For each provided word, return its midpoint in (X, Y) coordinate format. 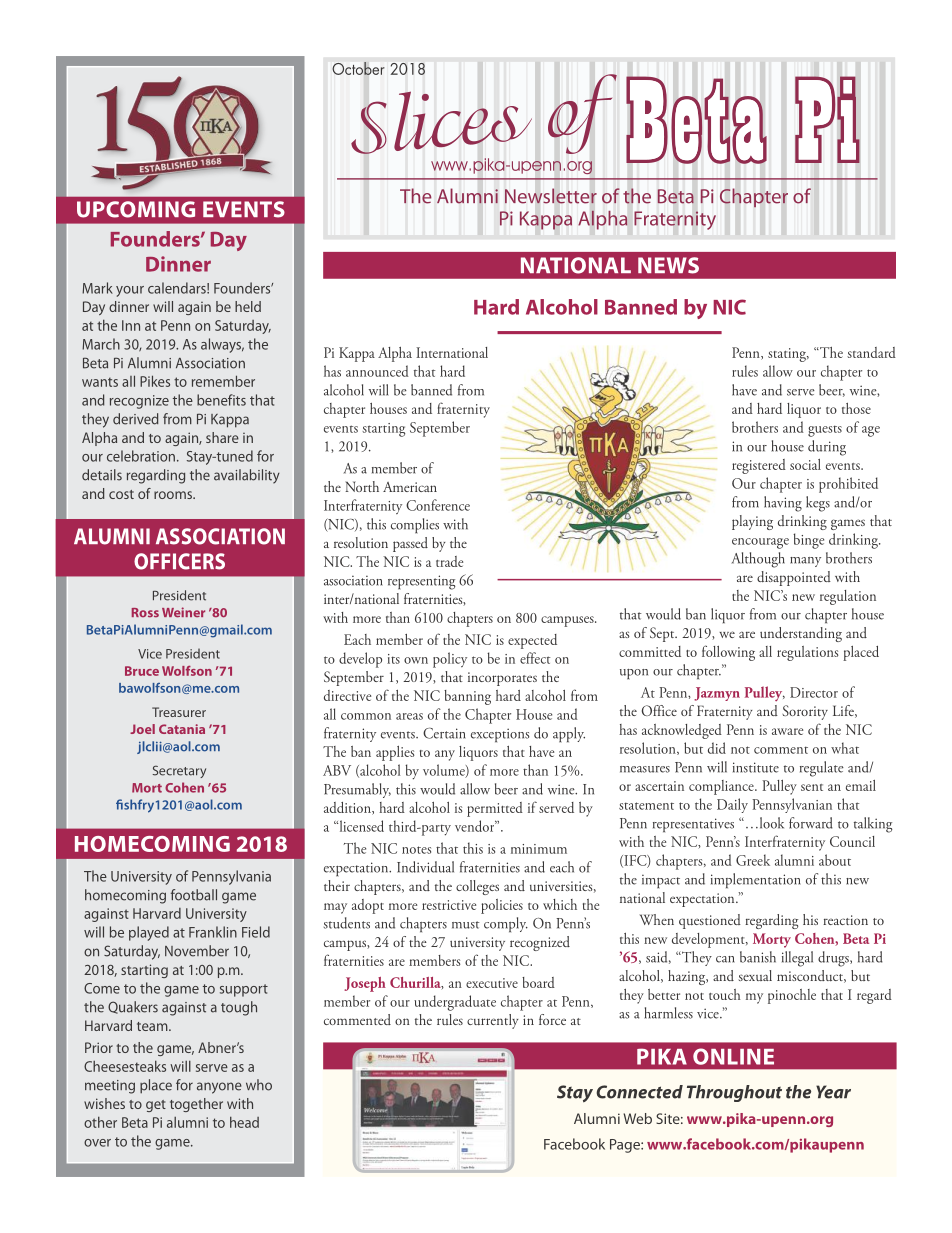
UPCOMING (136, 209)
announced (377, 371)
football (194, 895)
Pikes (155, 381)
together (196, 1105)
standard (871, 352)
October (358, 68)
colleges (477, 887)
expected (532, 641)
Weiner (183, 612)
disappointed (794, 578)
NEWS (668, 265)
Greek (753, 860)
